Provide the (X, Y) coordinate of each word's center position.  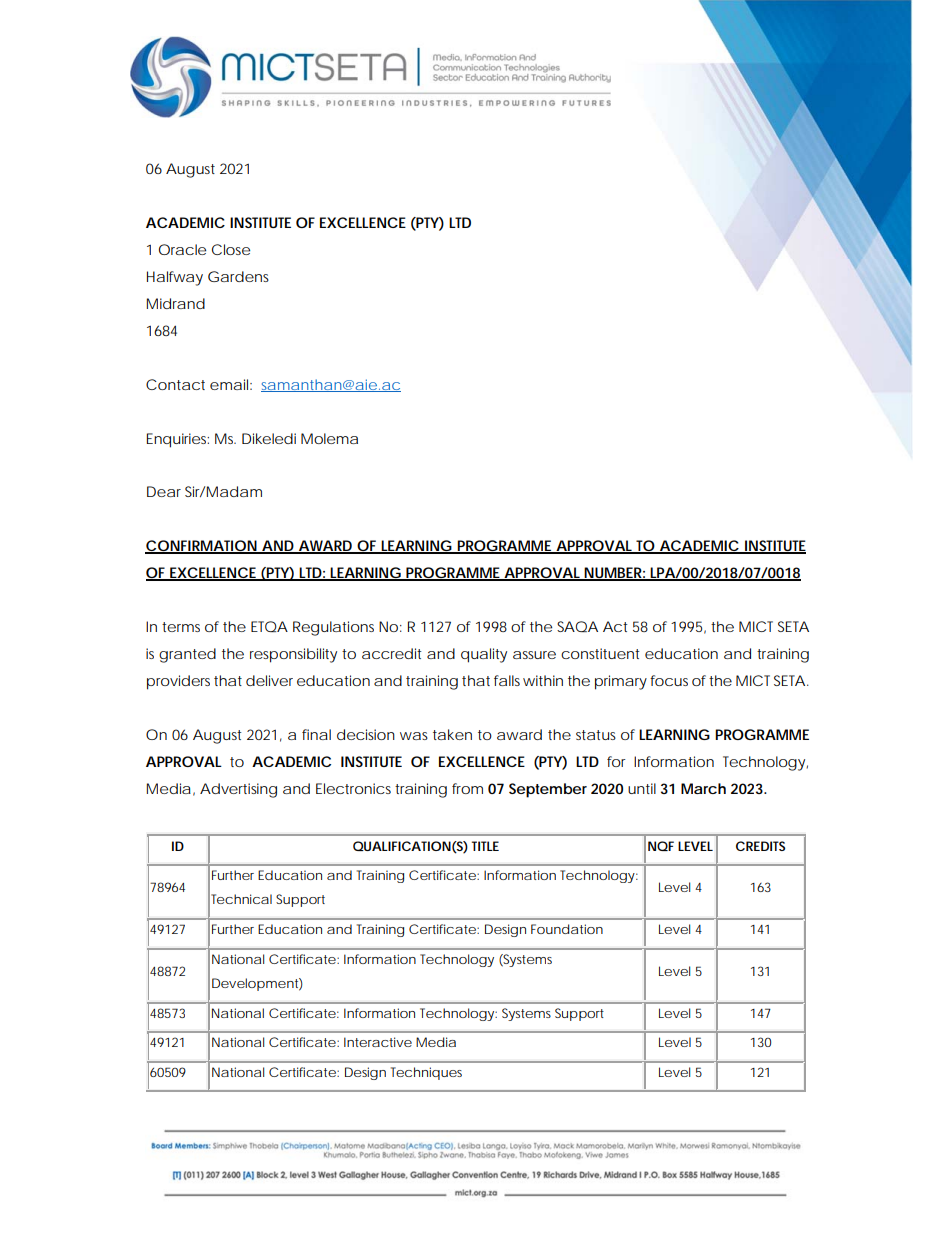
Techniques (426, 1073)
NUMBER (612, 574)
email (229, 384)
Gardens (238, 276)
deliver (269, 680)
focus (669, 680)
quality (484, 655)
